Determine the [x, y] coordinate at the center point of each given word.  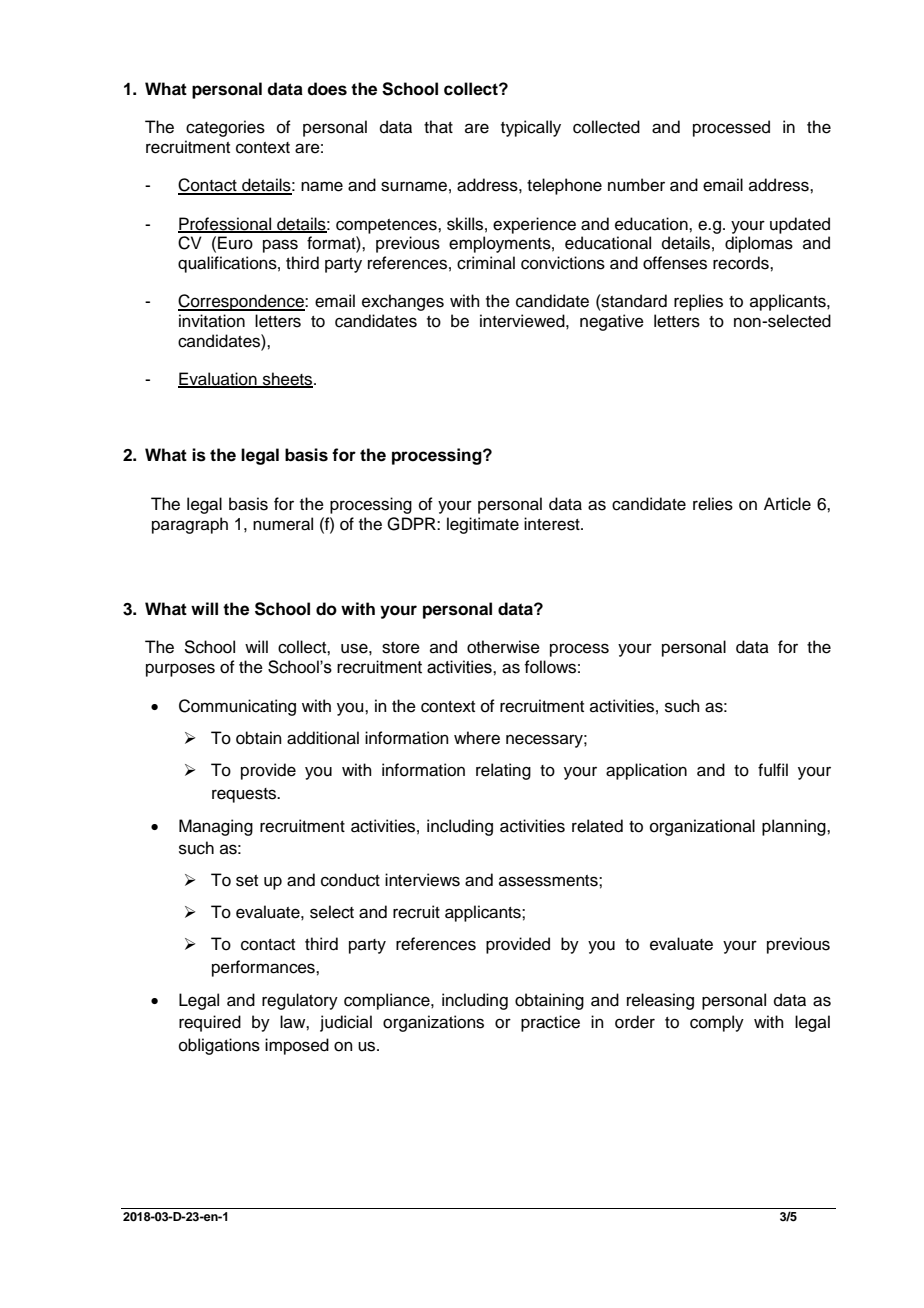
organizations [433, 1023]
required [210, 1023]
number [636, 185]
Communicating [237, 707]
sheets [288, 380]
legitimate [483, 525]
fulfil [773, 770]
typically [531, 128]
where [477, 738]
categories [225, 128]
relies [713, 504]
